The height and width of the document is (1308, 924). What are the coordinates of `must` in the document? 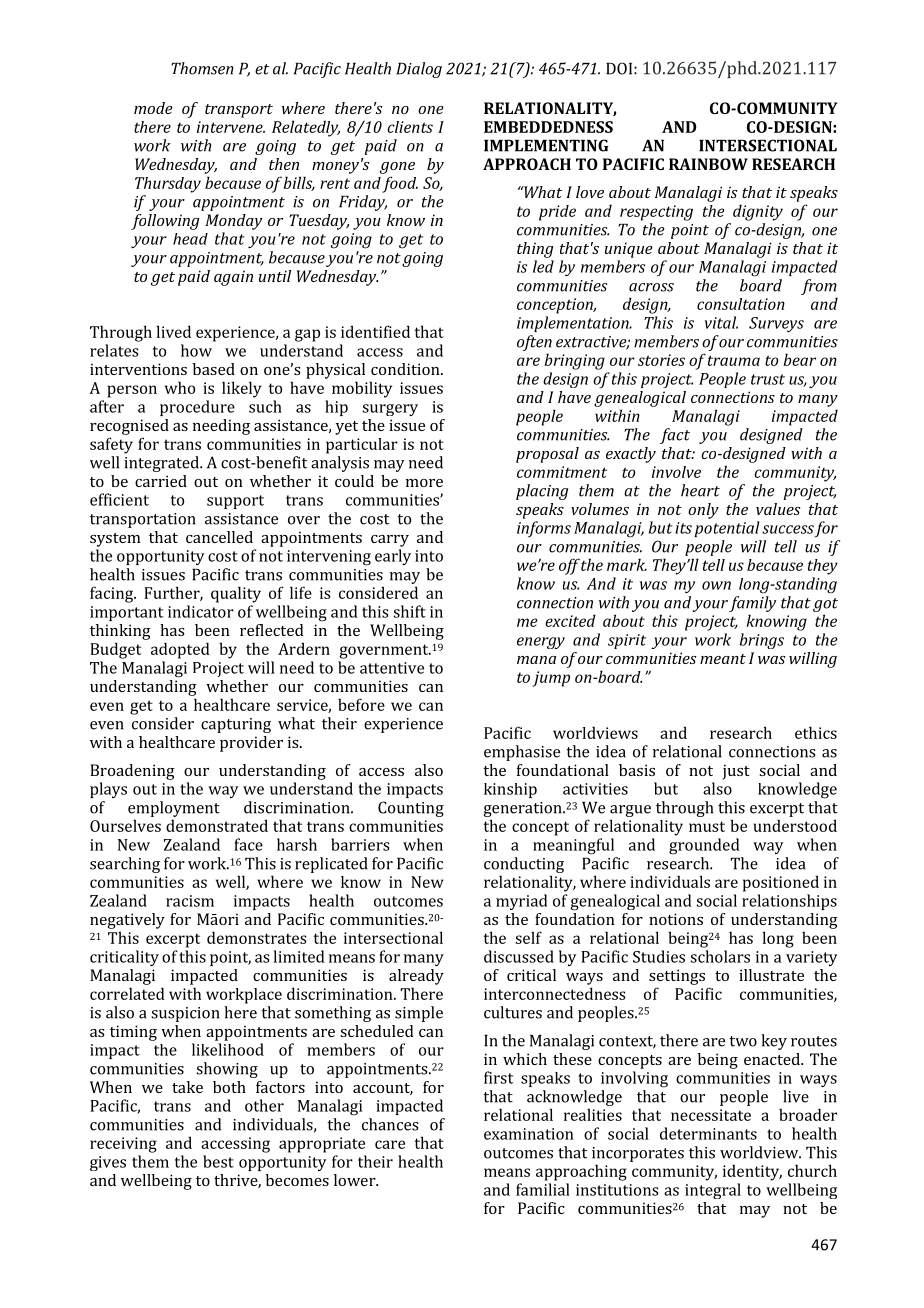 It's located at (707, 826).
